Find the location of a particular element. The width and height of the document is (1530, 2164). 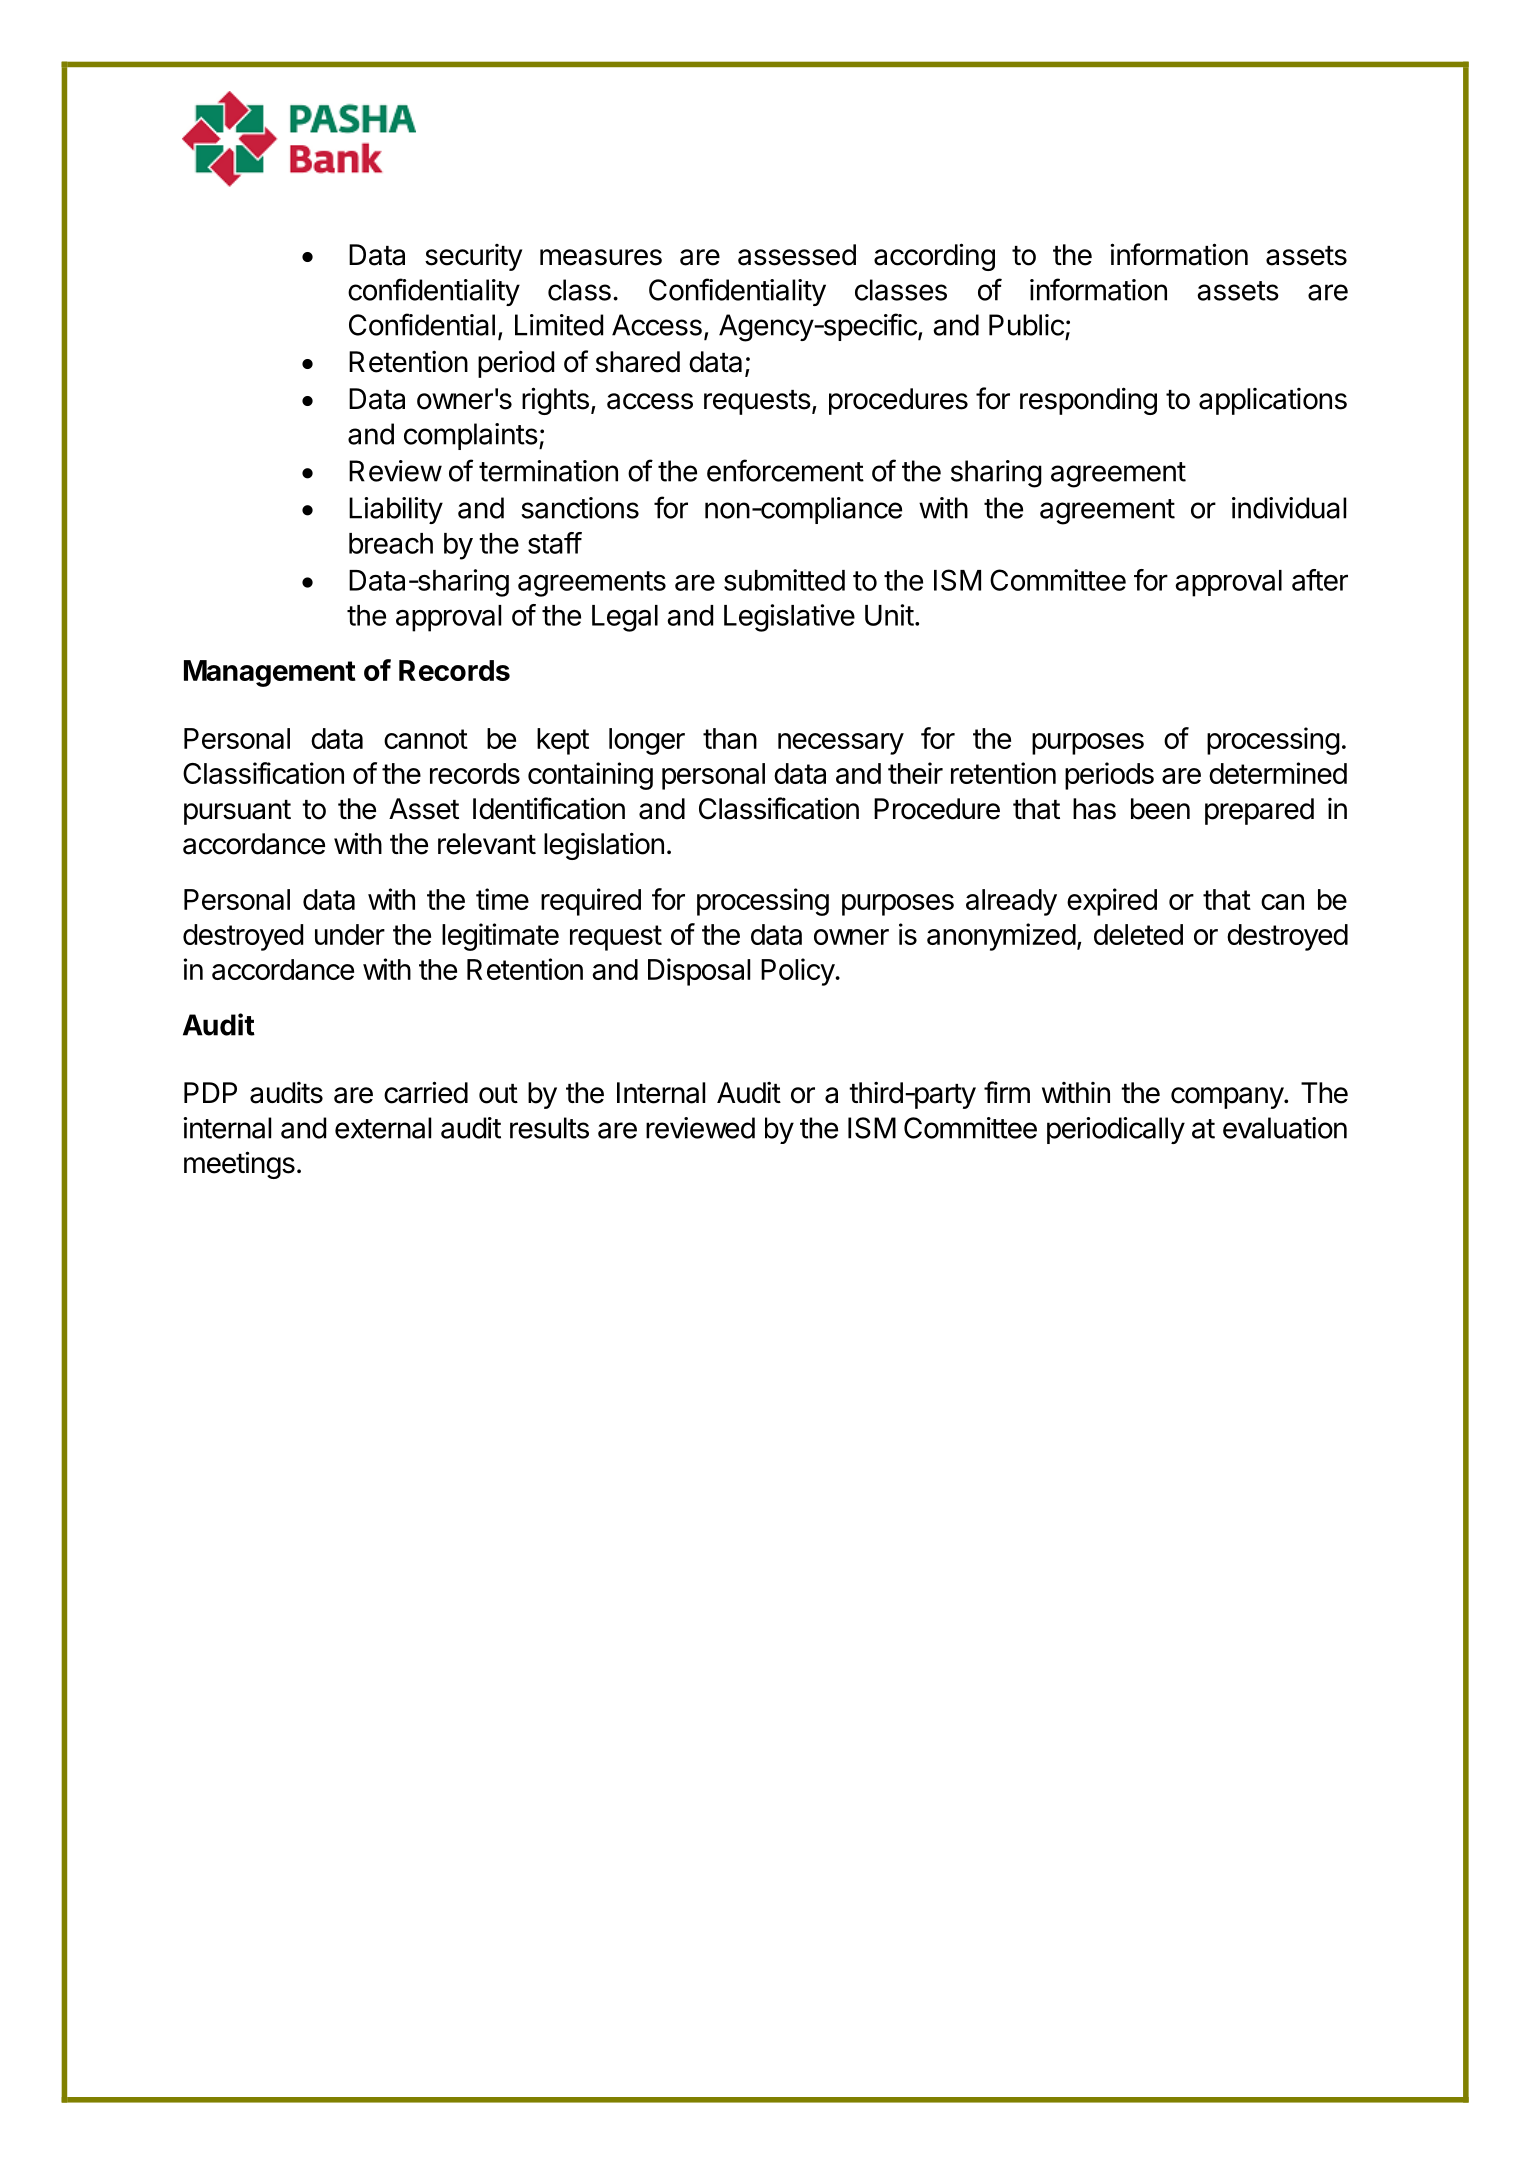

results is located at coordinates (549, 1128).
